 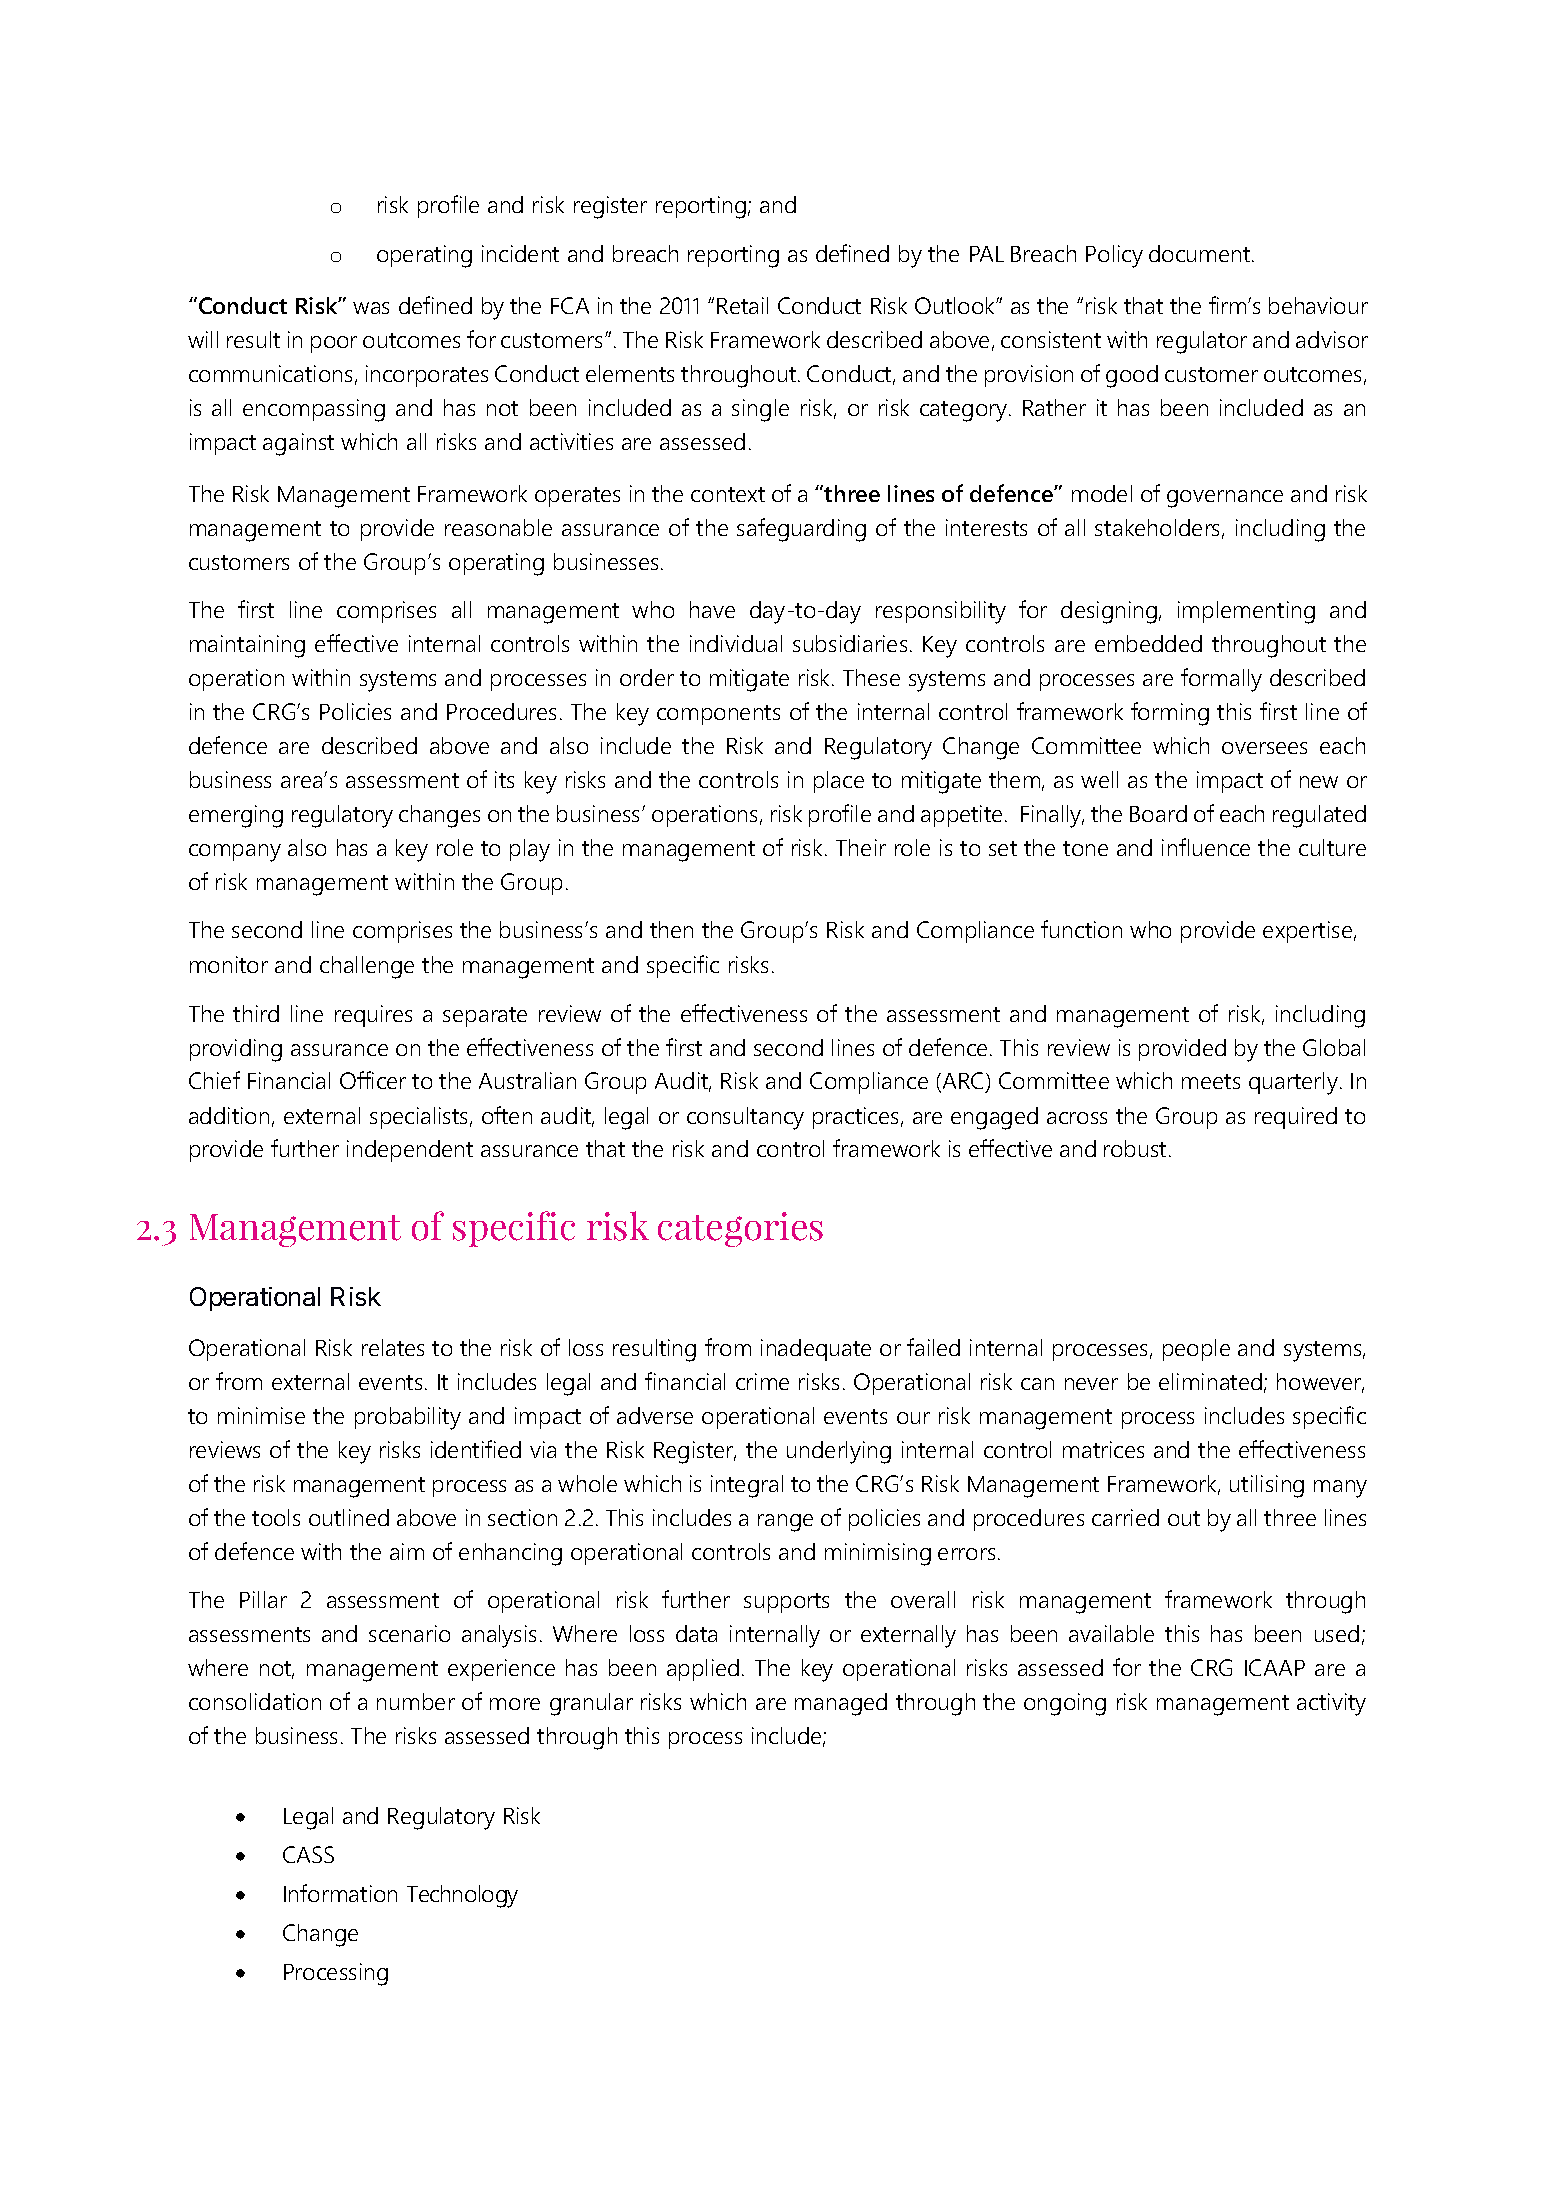 What do you see at coordinates (247, 646) in the page?
I see `maintaining` at bounding box center [247, 646].
